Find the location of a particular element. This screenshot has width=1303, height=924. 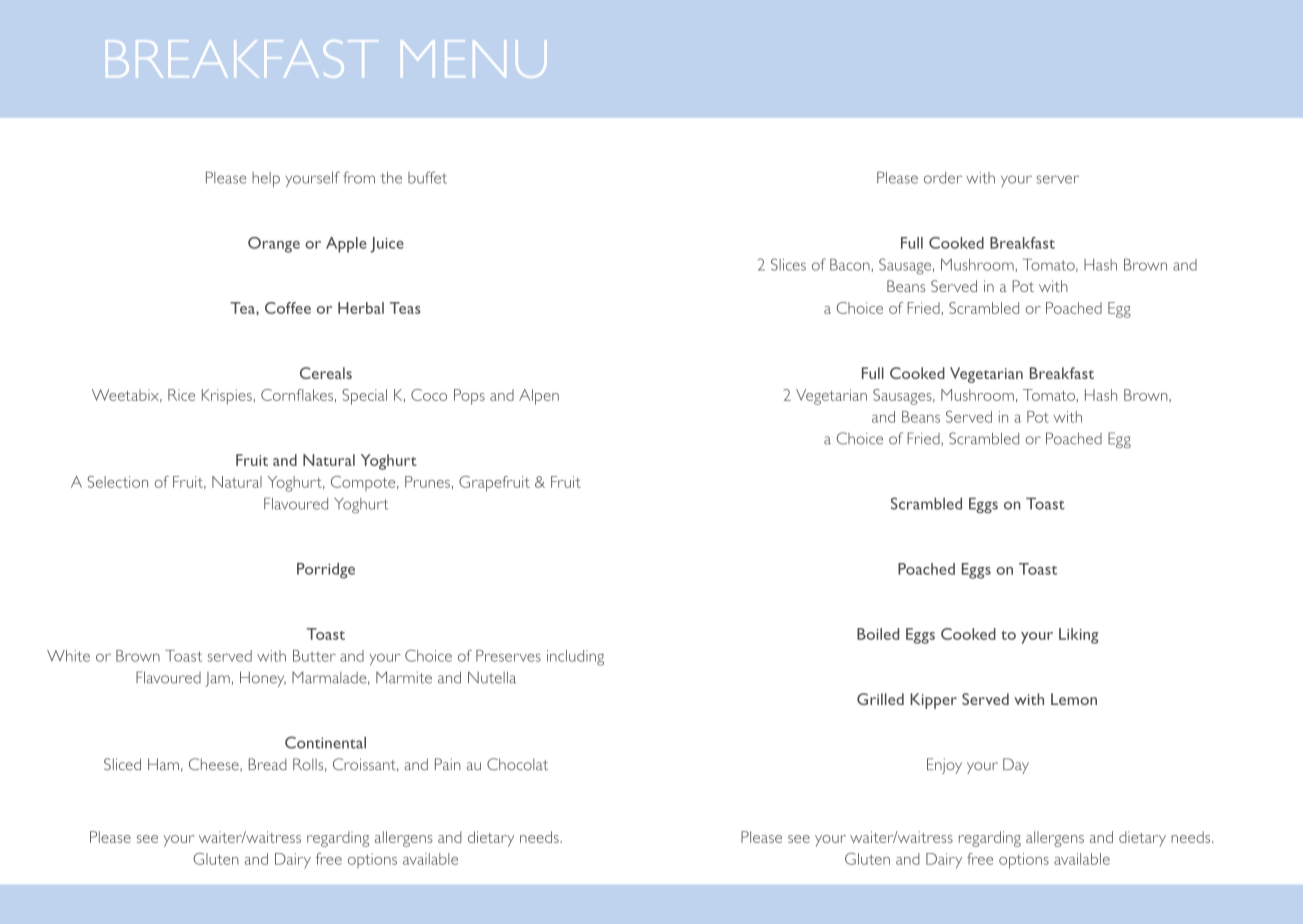

help is located at coordinates (266, 179).
